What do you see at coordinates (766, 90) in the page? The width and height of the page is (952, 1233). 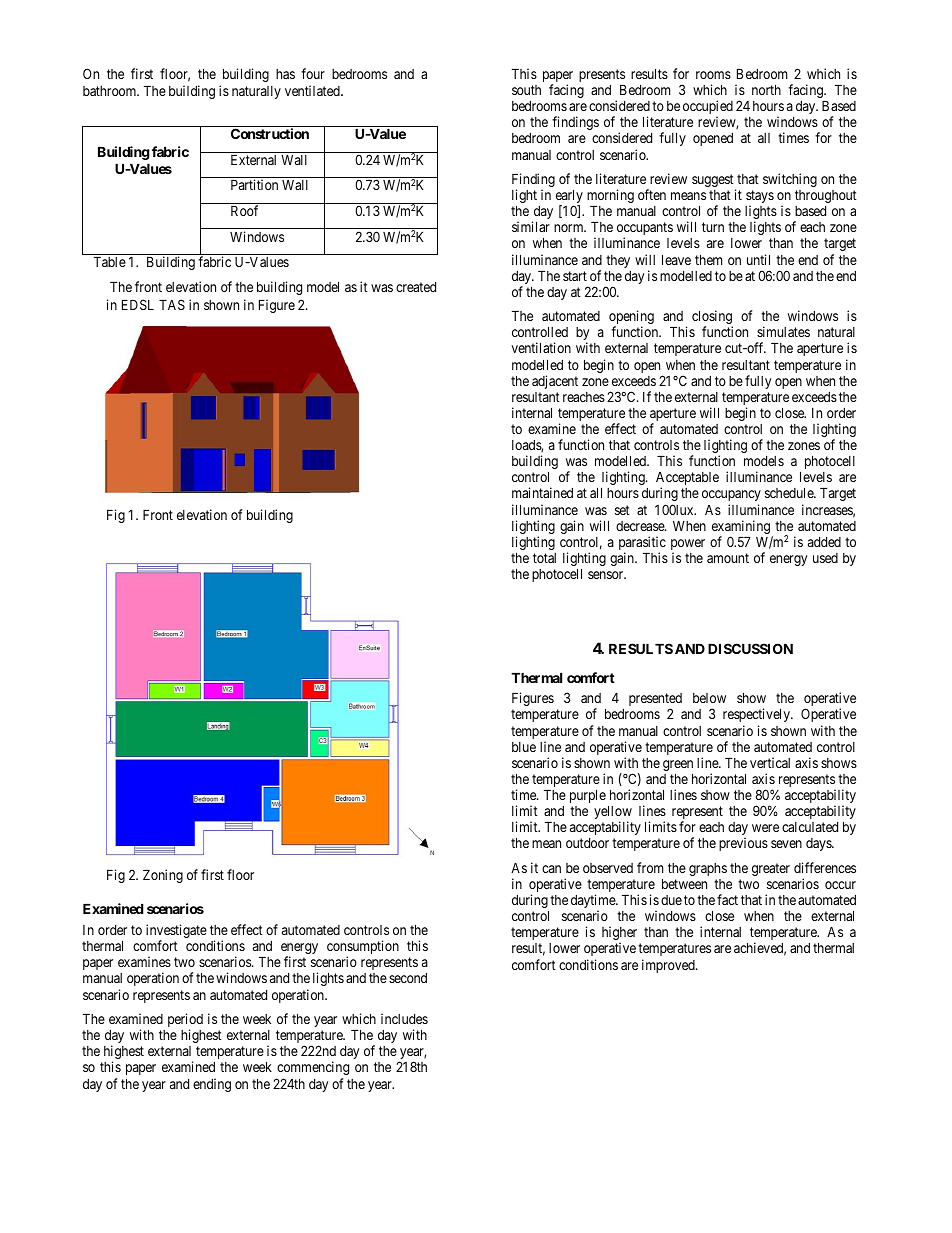 I see `north` at bounding box center [766, 90].
